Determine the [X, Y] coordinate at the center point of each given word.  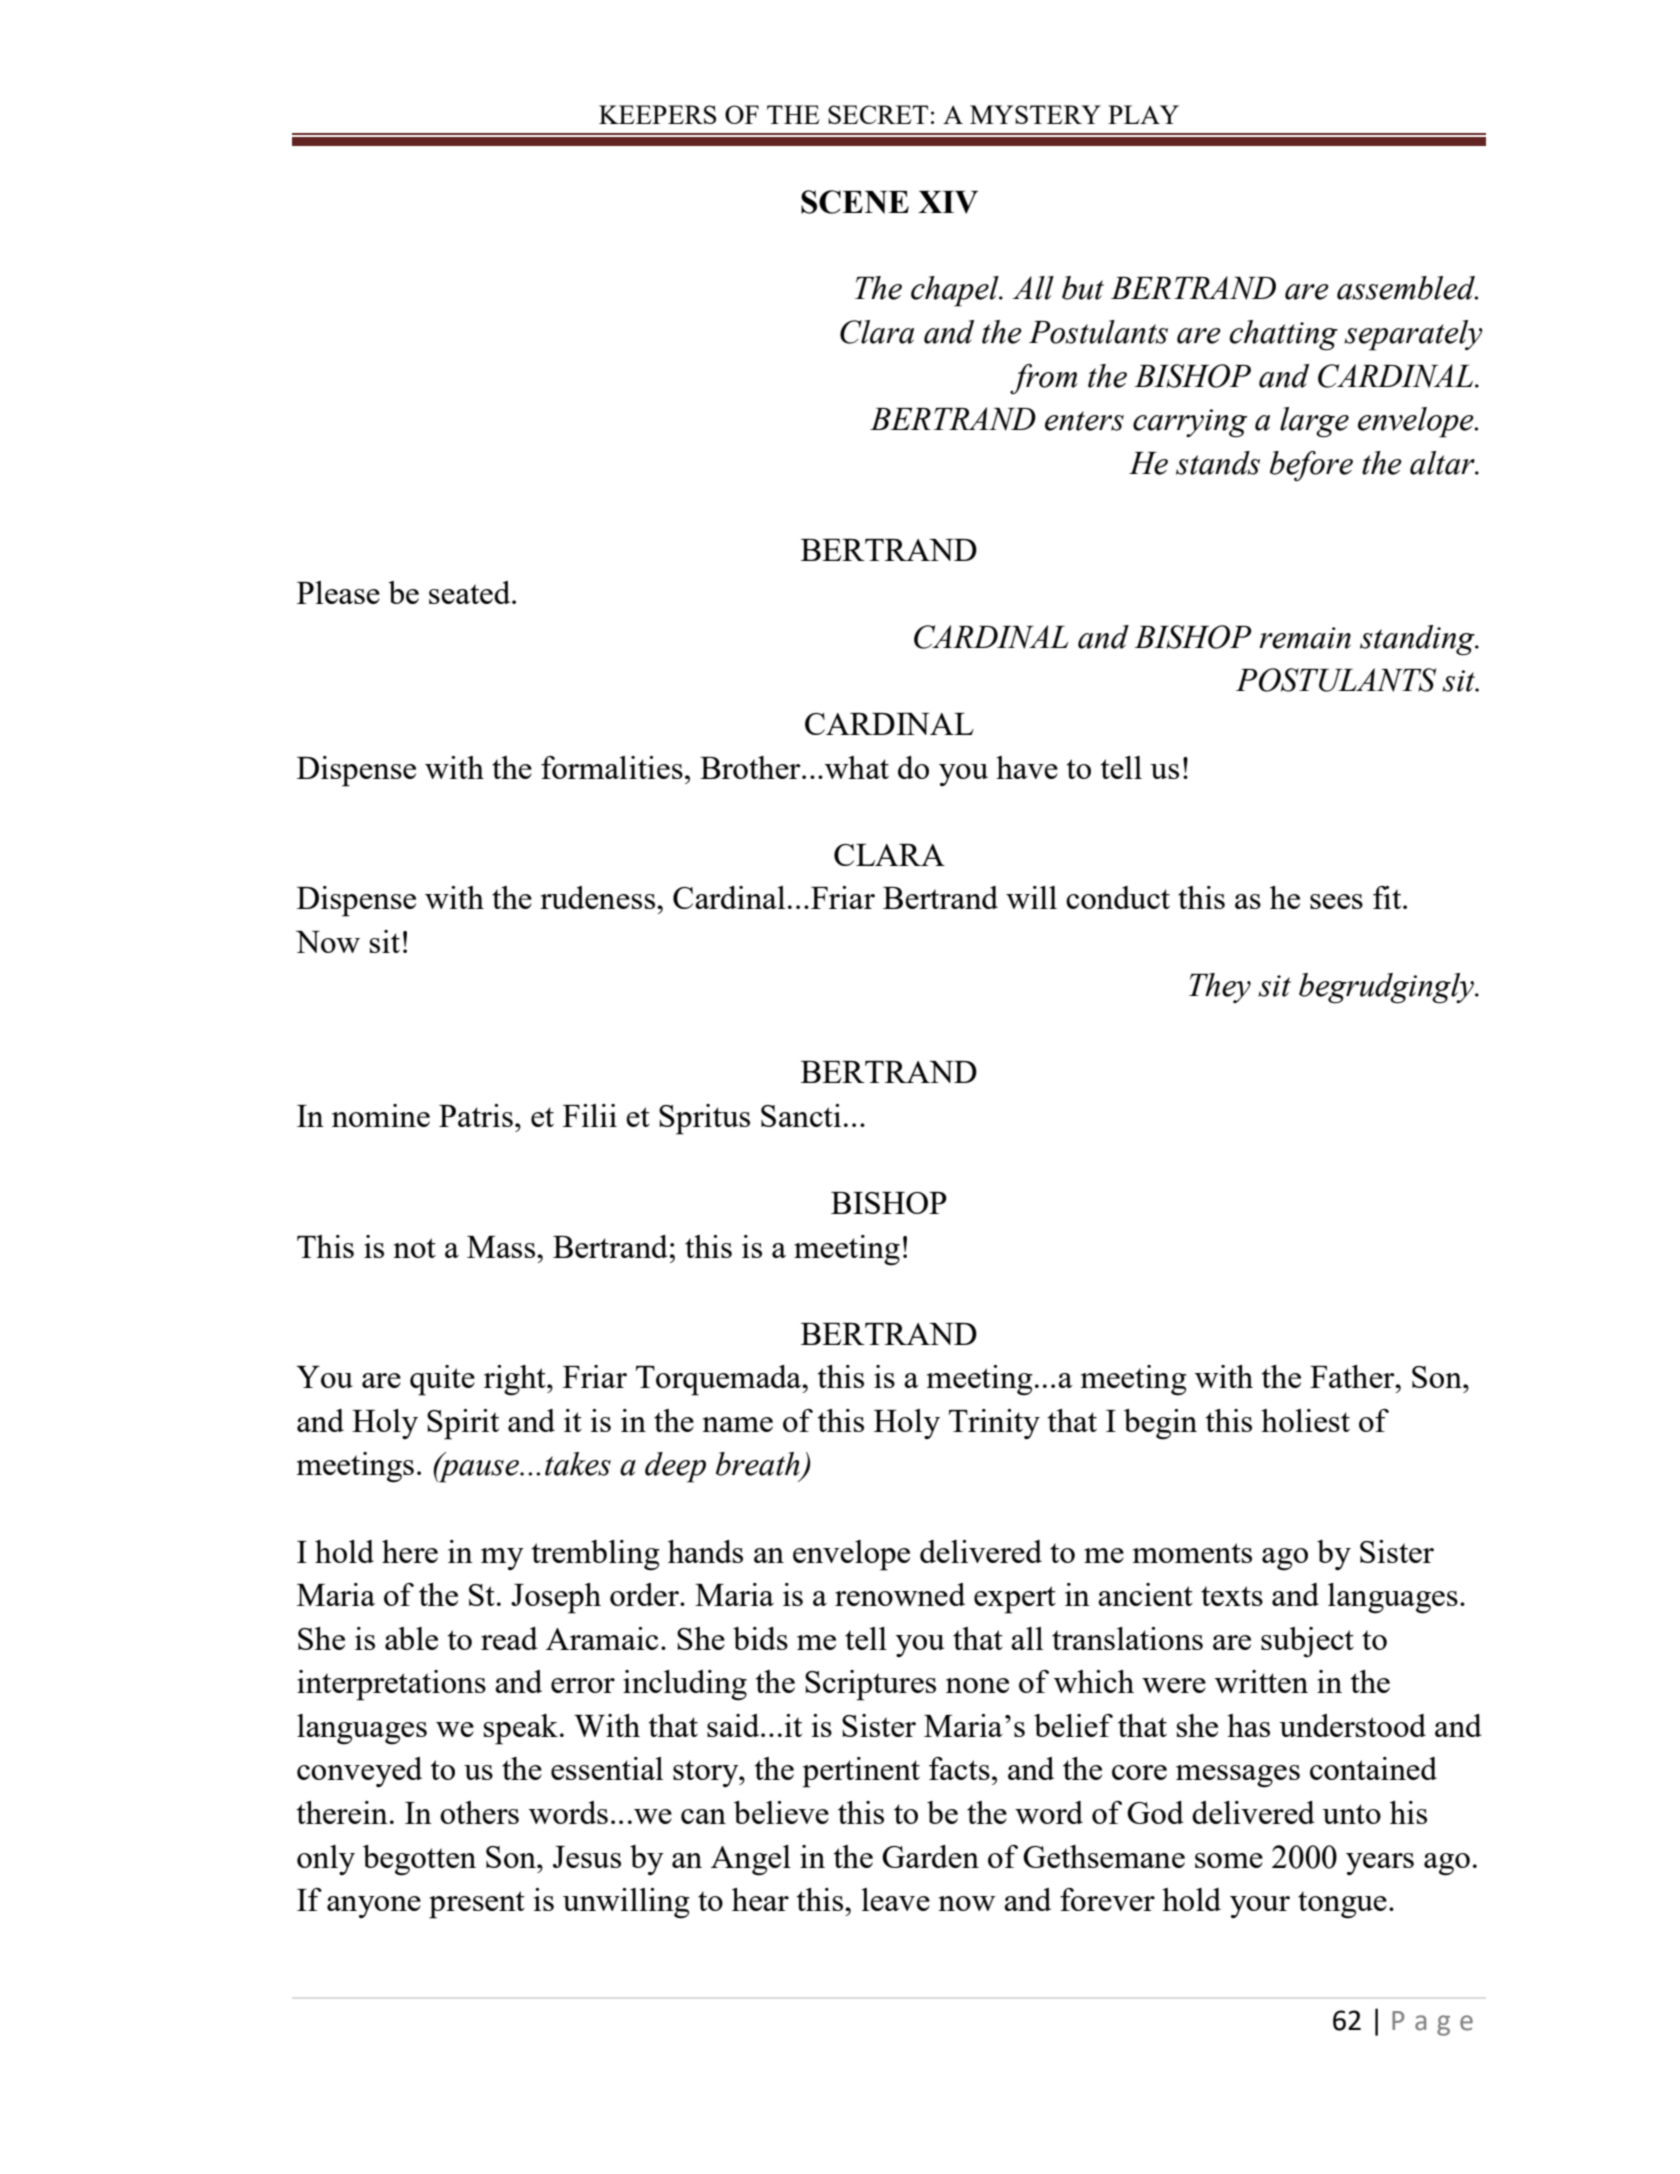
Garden [930, 1856]
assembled [1407, 288]
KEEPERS [657, 114]
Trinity [994, 1424]
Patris [476, 1115]
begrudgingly [1388, 988]
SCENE [855, 202]
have [1027, 767]
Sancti [801, 1115]
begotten [419, 1860]
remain [1305, 638]
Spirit [463, 1424]
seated [471, 592]
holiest [1305, 1420]
